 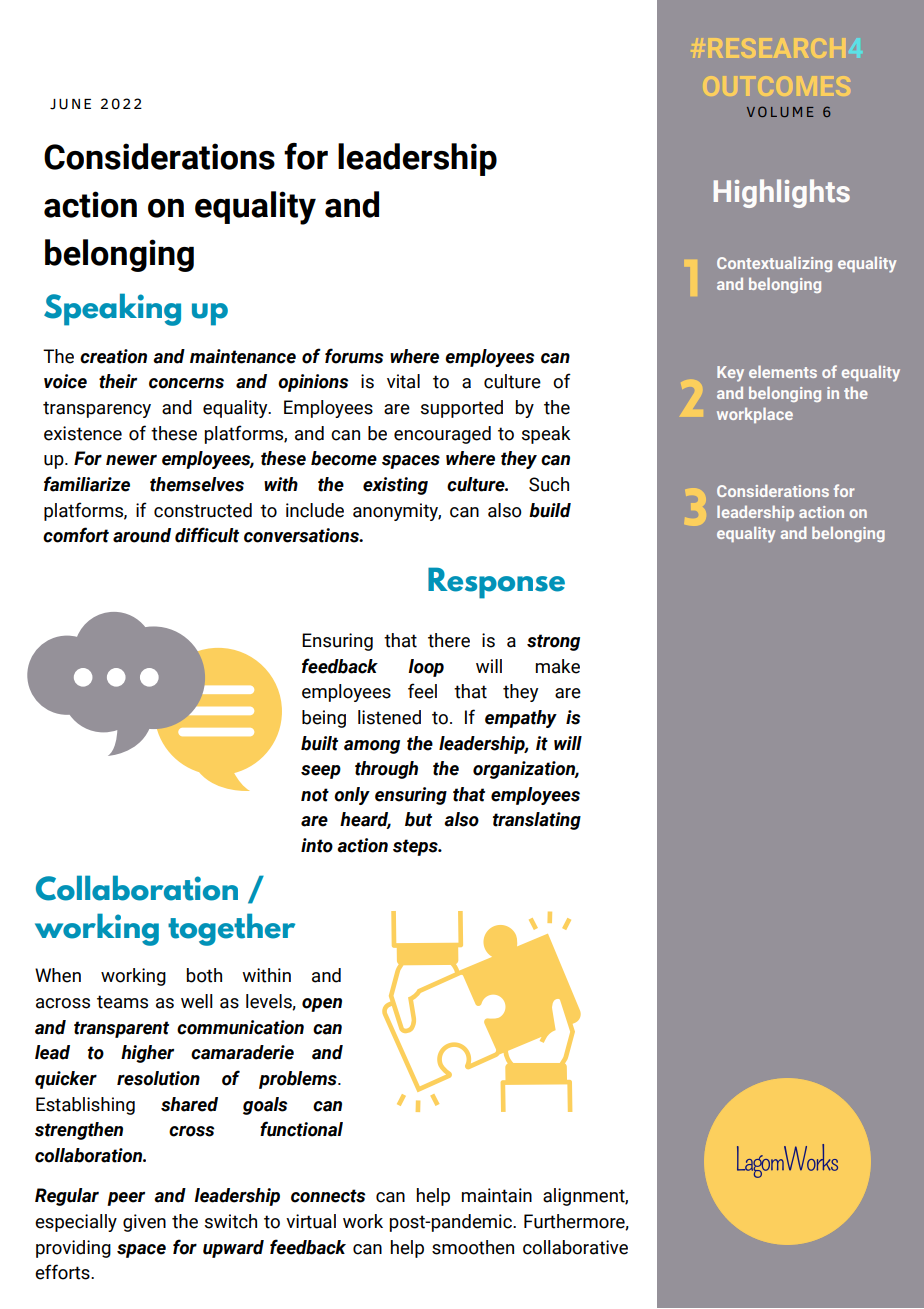 What do you see at coordinates (324, 719) in the screenshot?
I see `being` at bounding box center [324, 719].
